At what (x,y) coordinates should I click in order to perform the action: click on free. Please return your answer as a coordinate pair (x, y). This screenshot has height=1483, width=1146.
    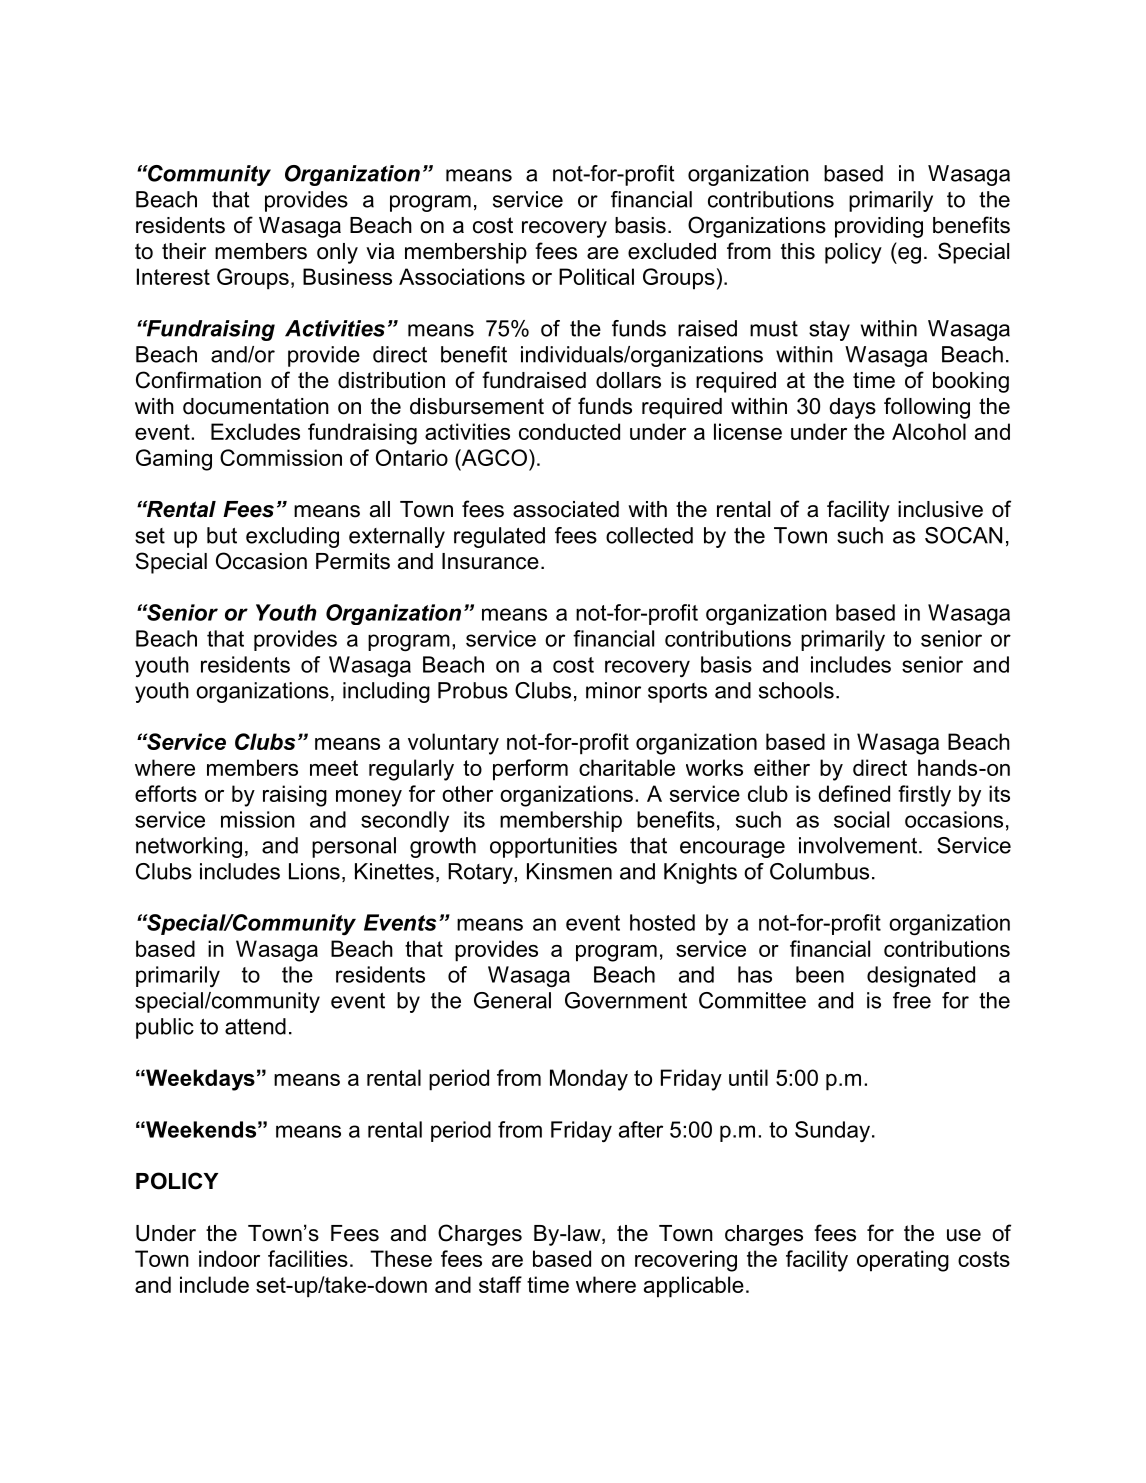
    Looking at the image, I should click on (912, 1000).
